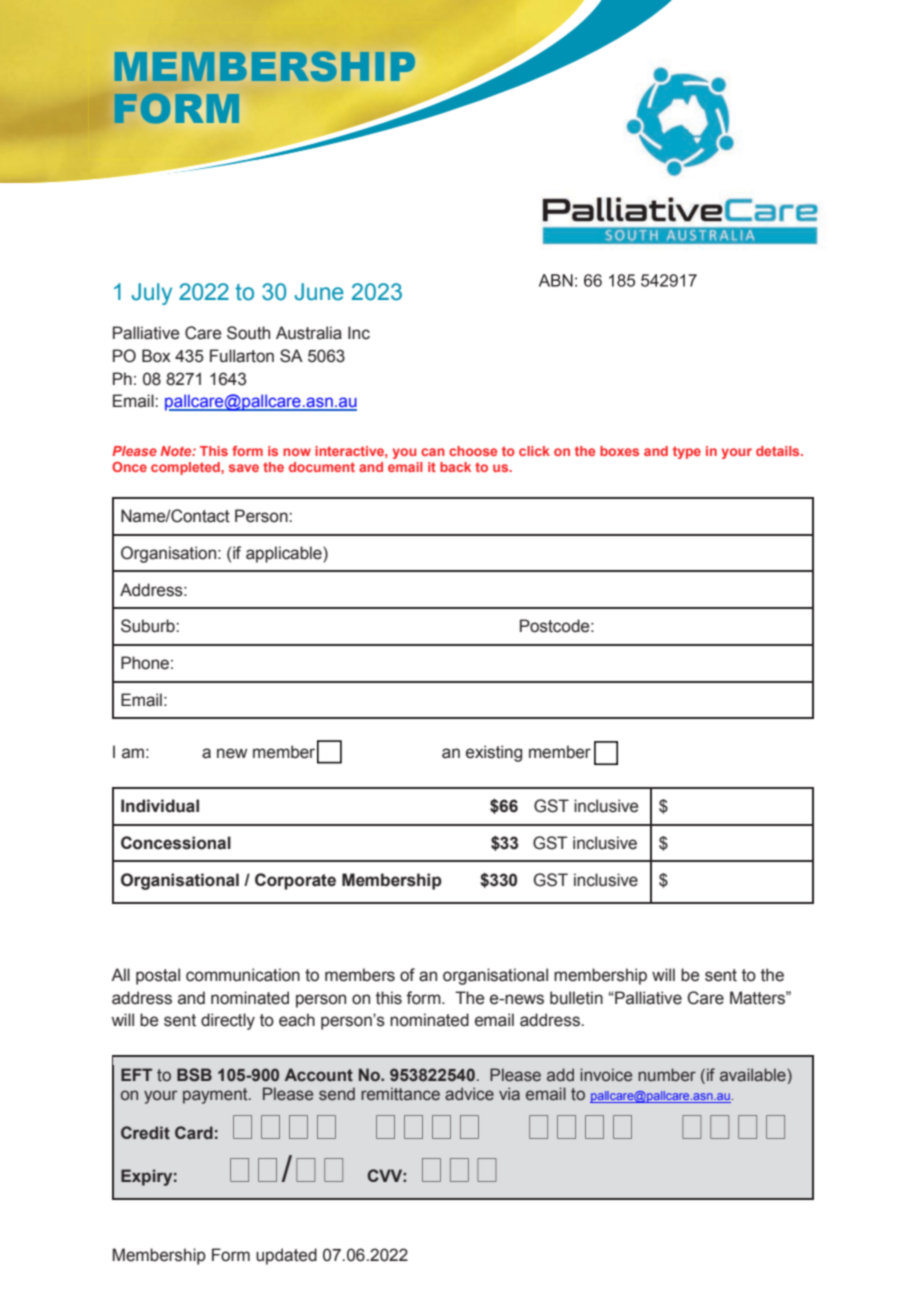 The width and height of the screenshot is (924, 1308). What do you see at coordinates (160, 806) in the screenshot?
I see `Individual` at bounding box center [160, 806].
